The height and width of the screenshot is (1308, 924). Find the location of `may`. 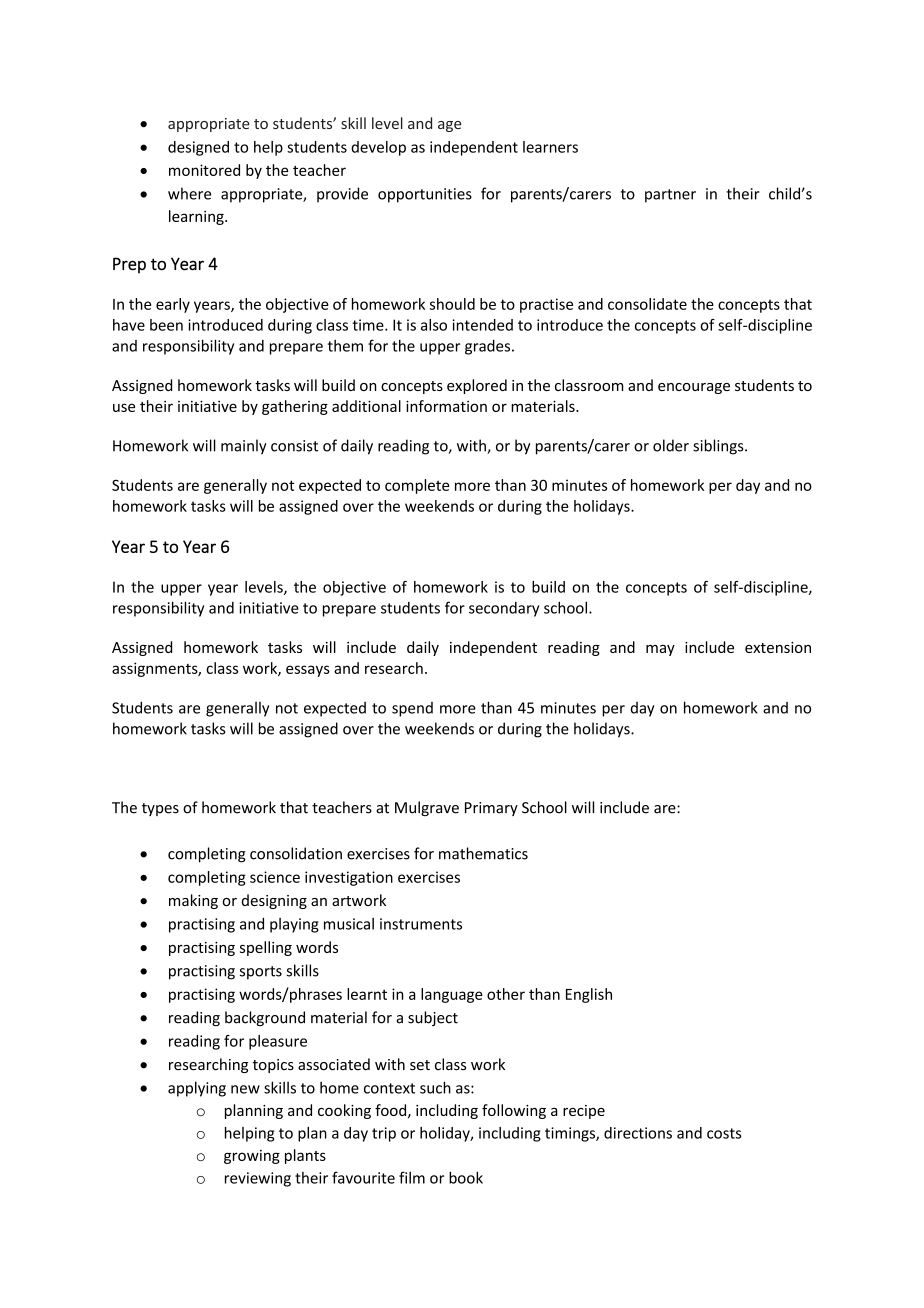

may is located at coordinates (660, 650).
